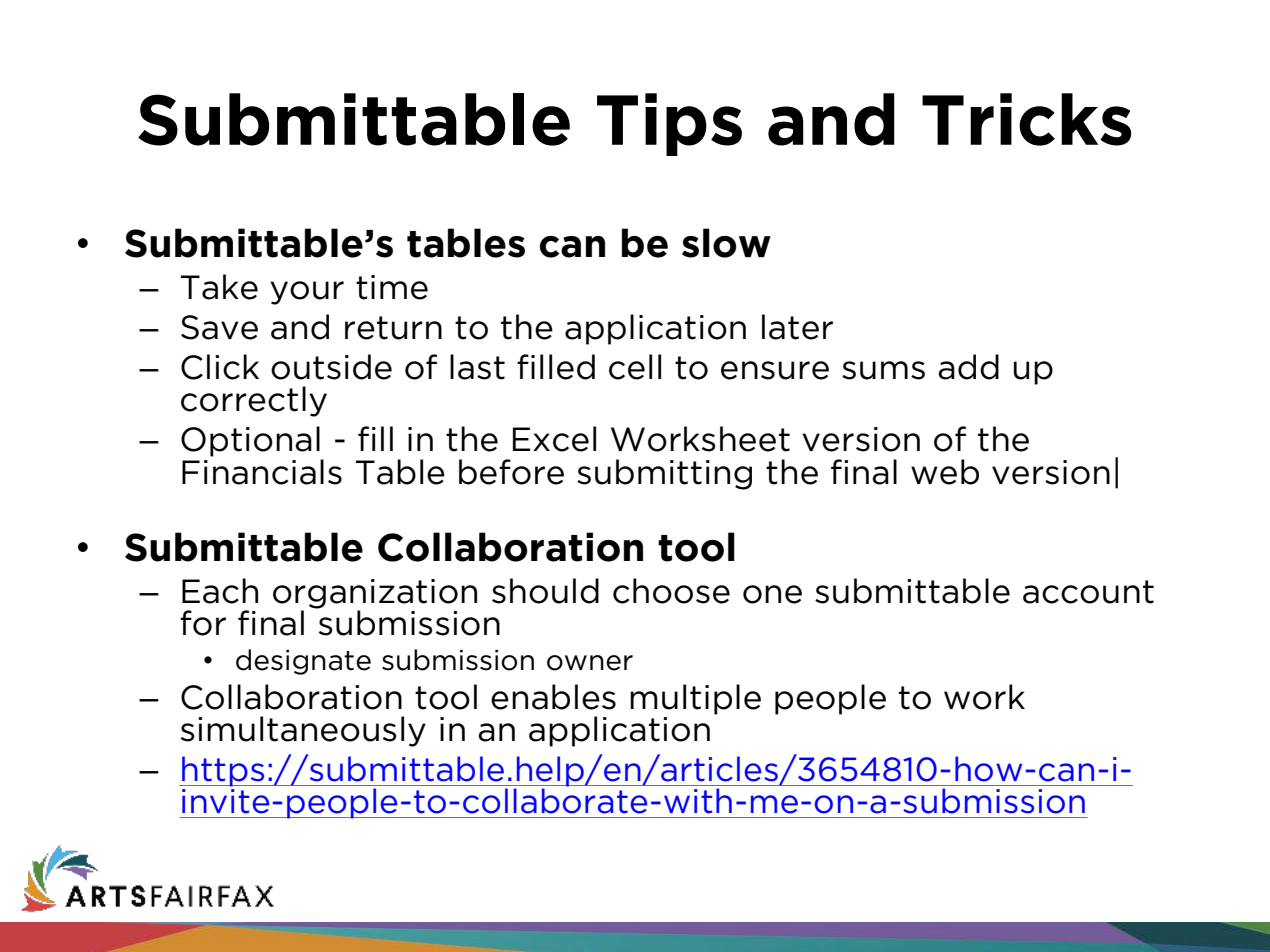 This document has height=952, width=1270. What do you see at coordinates (695, 699) in the document?
I see `multiple` at bounding box center [695, 699].
